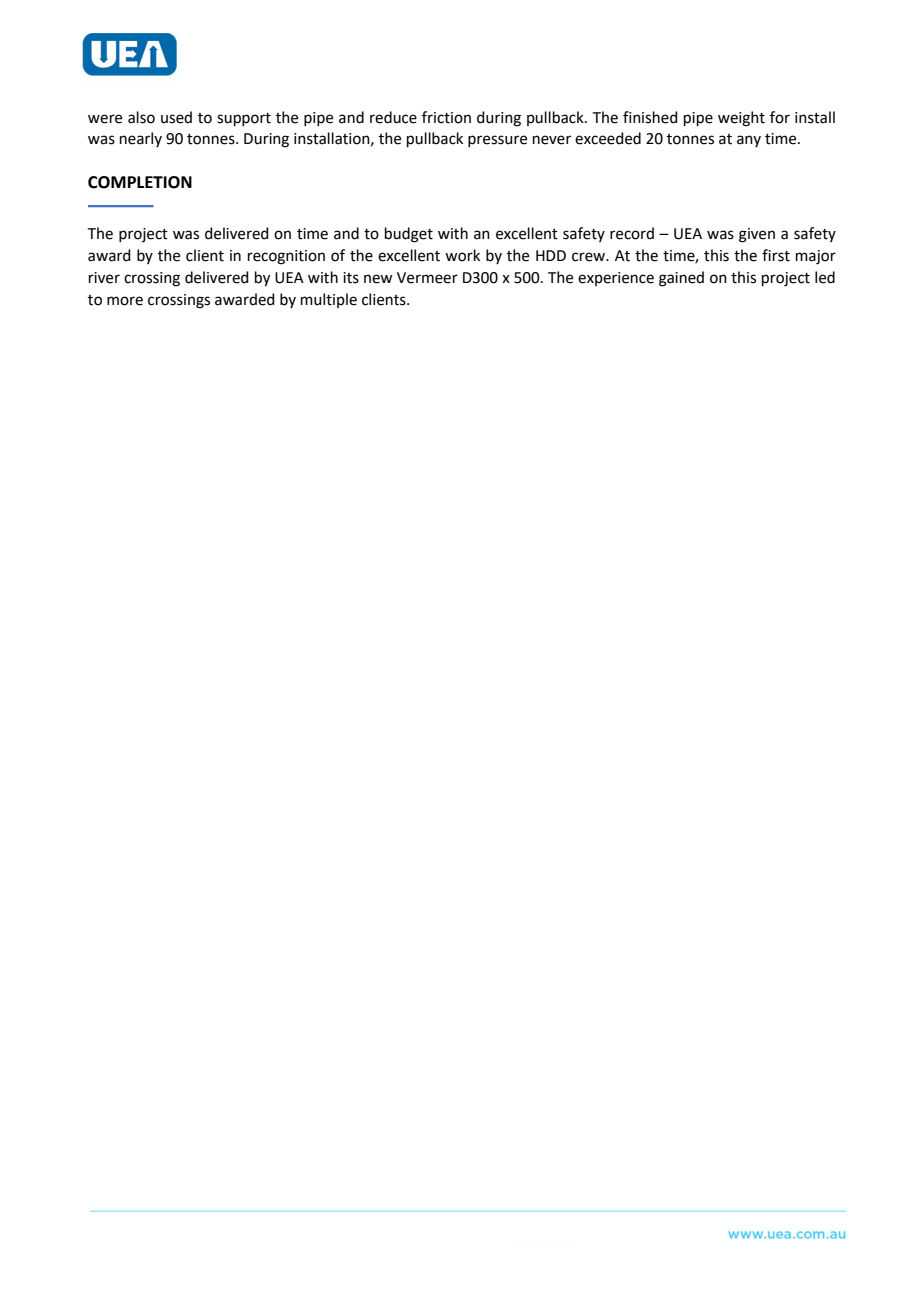  Describe the element at coordinates (176, 117) in the screenshot. I see `used` at that location.
